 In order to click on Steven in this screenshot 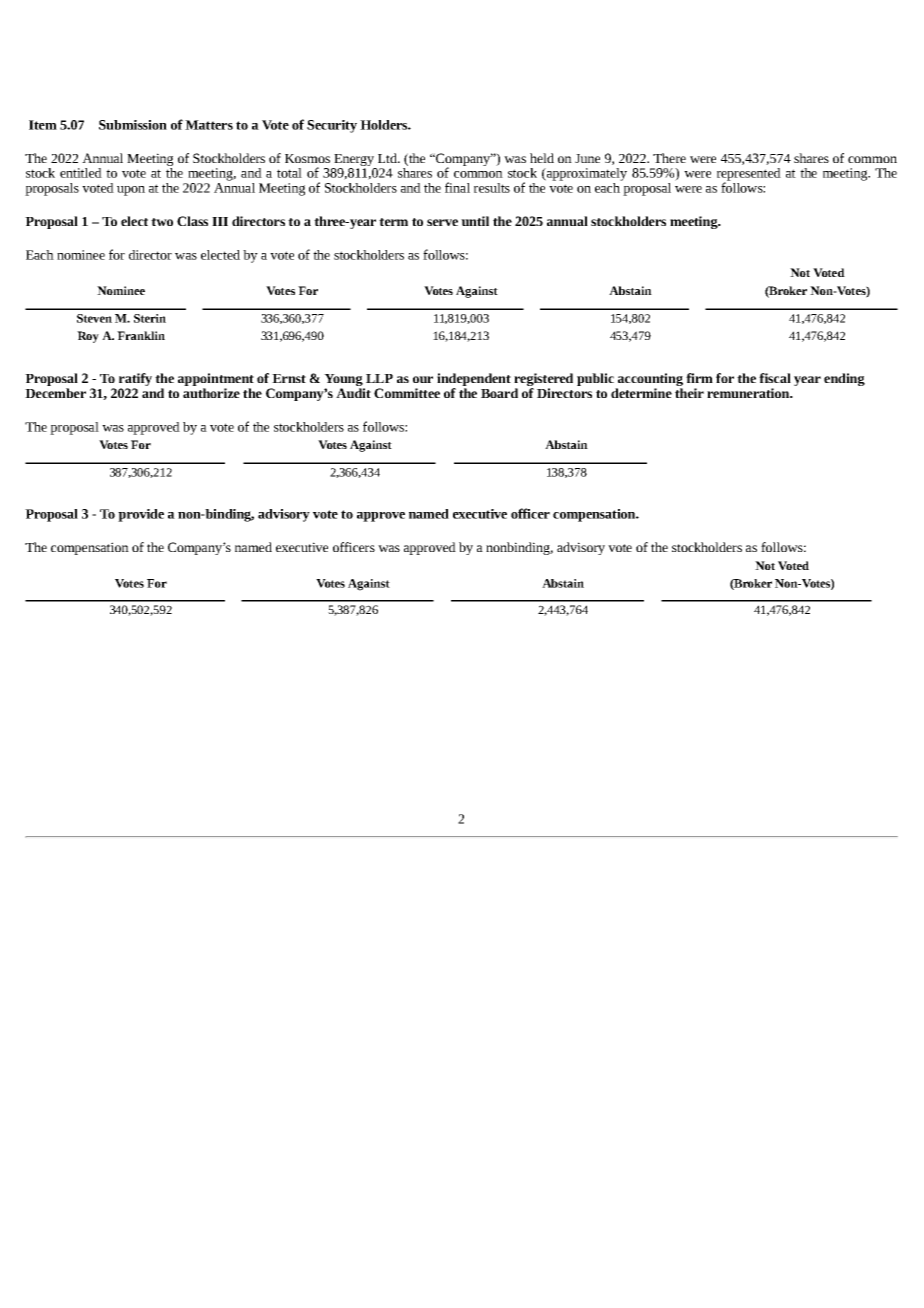, I will do `click(94, 318)`.
